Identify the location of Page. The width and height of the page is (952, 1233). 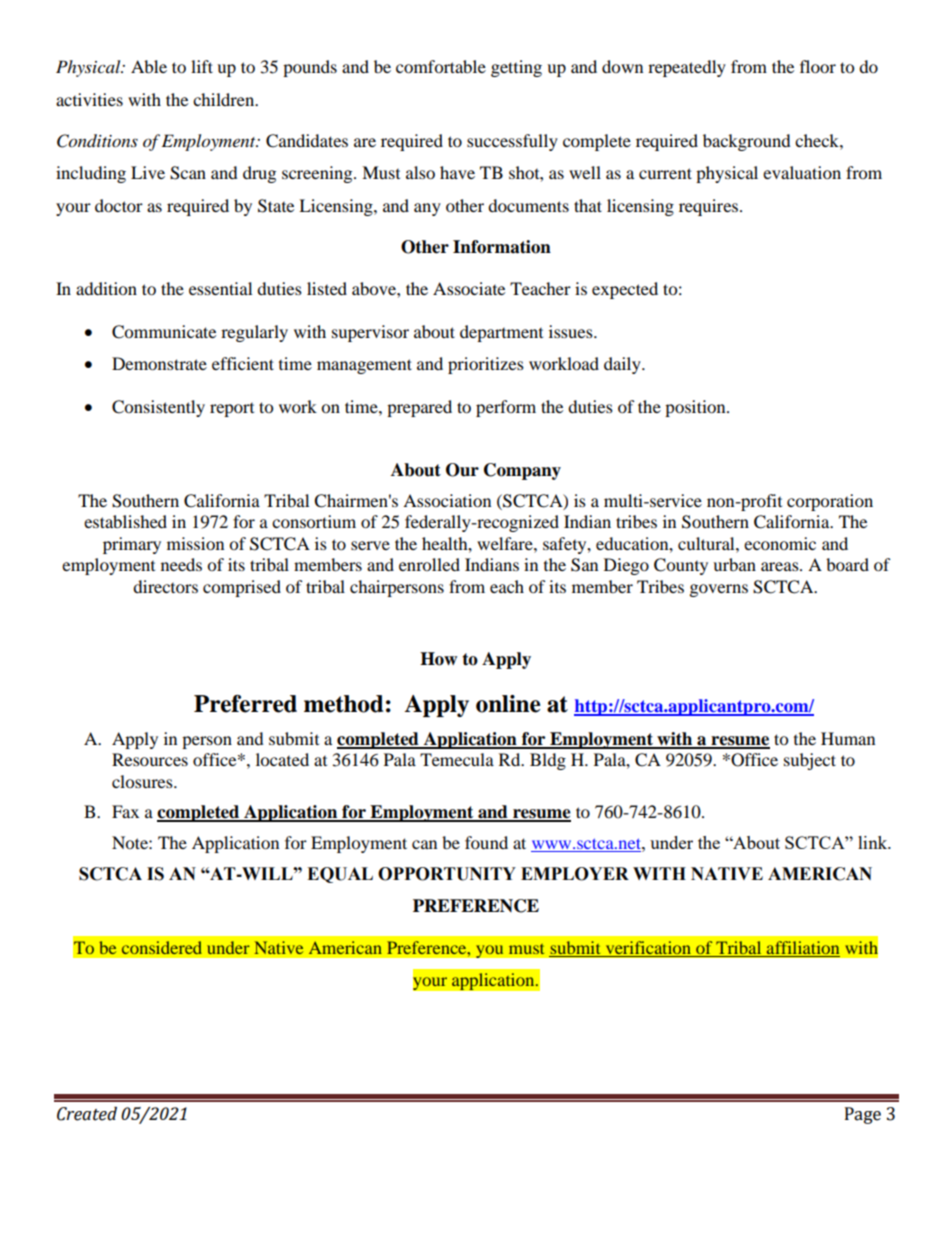
(863, 1115).
